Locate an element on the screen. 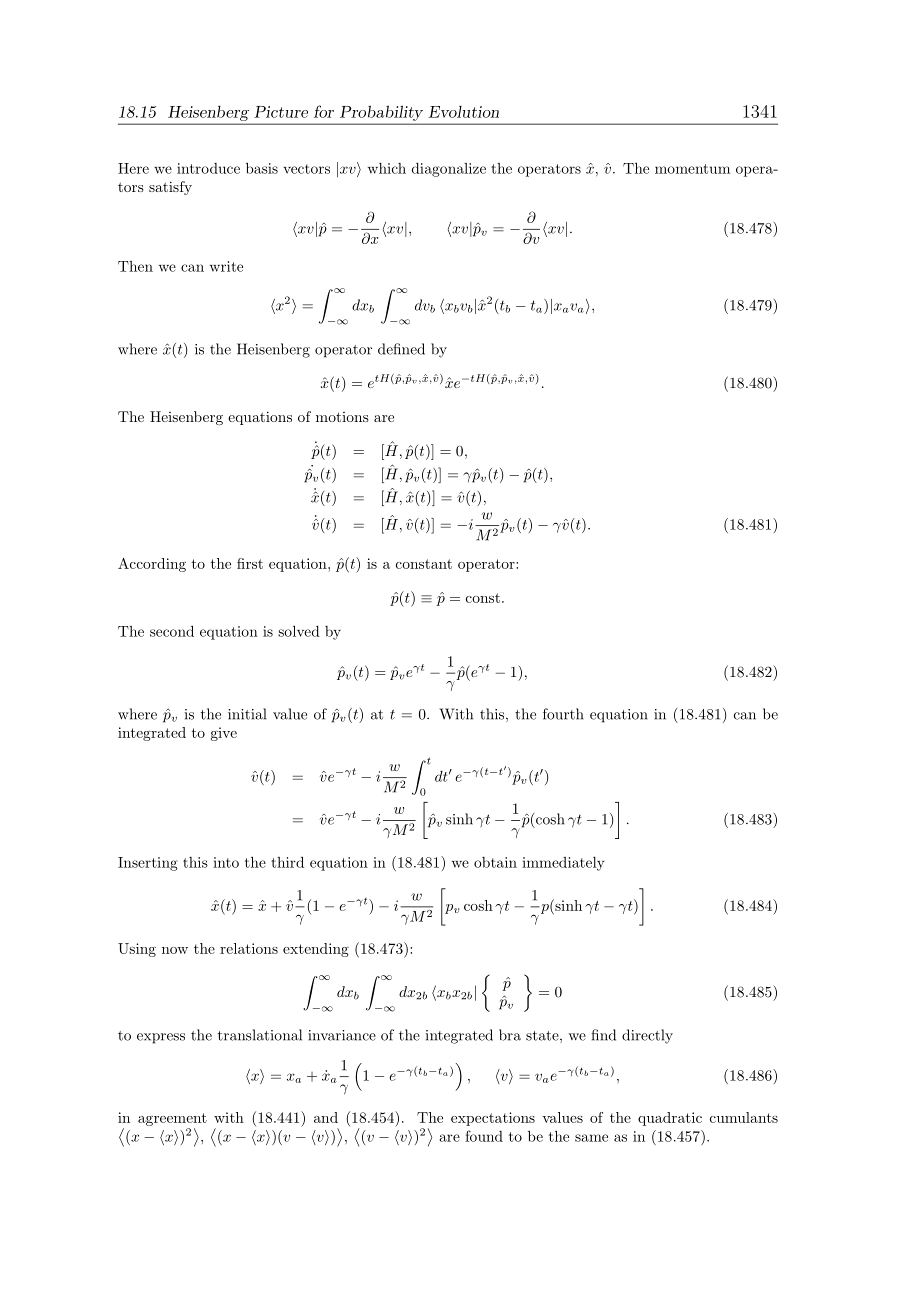 The image size is (924, 1308). first is located at coordinates (250, 563).
